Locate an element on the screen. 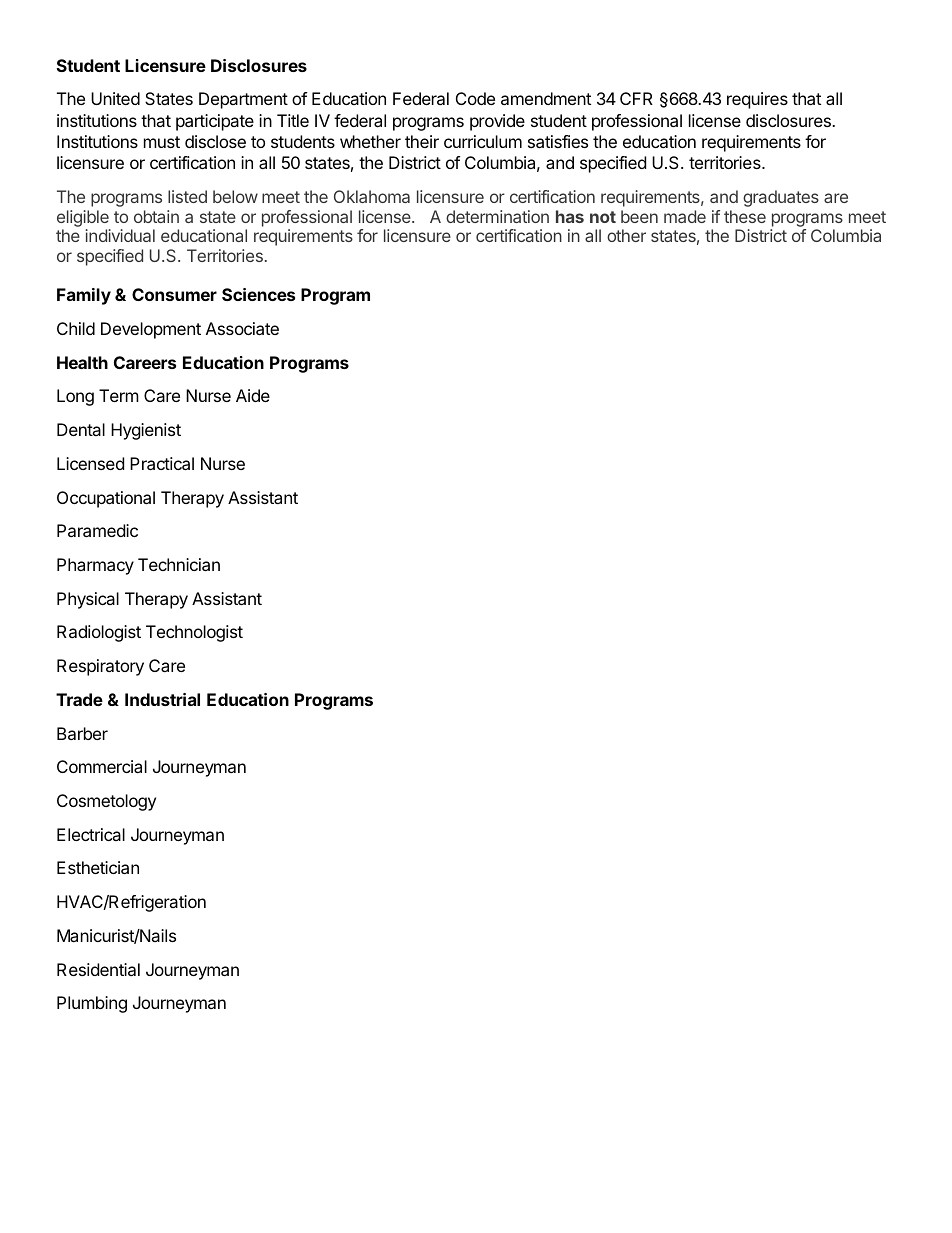  requires is located at coordinates (757, 100).
